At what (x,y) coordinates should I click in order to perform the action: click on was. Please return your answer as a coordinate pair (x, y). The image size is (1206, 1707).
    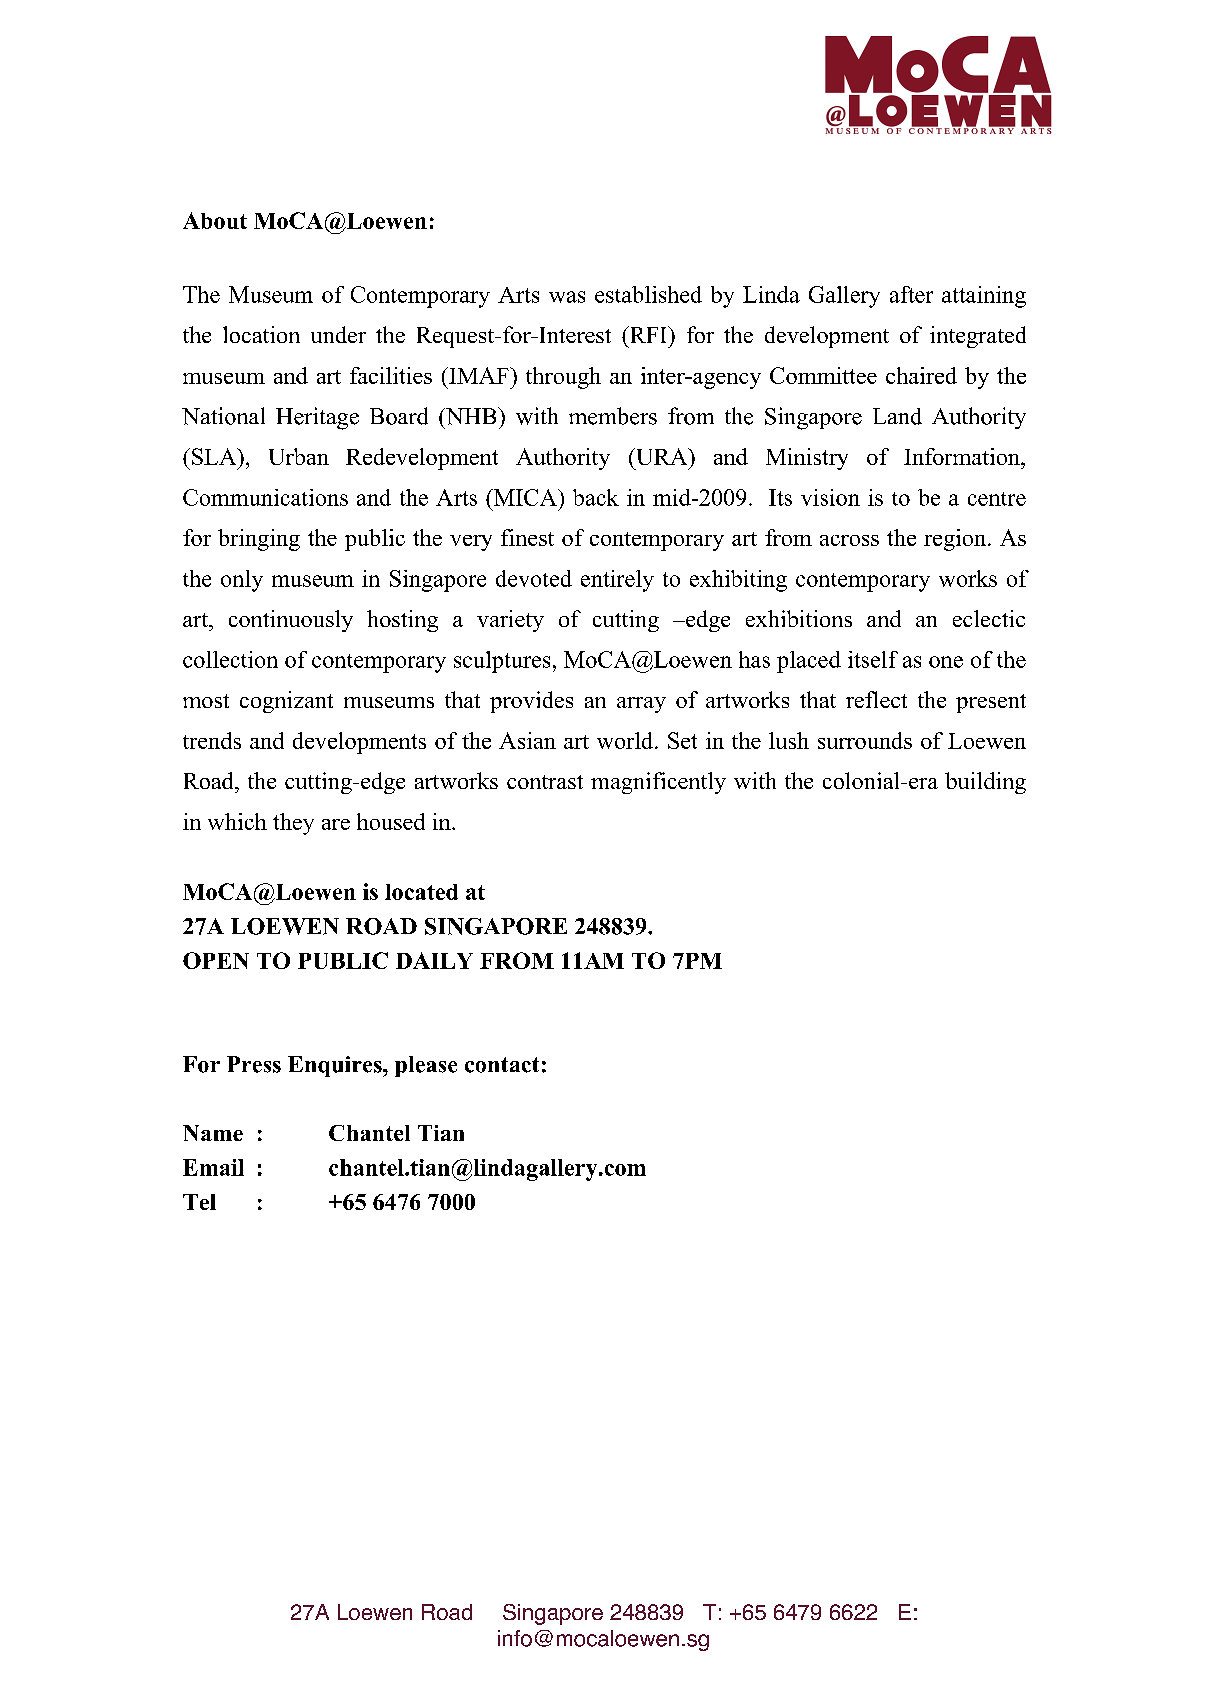
    Looking at the image, I should click on (567, 297).
